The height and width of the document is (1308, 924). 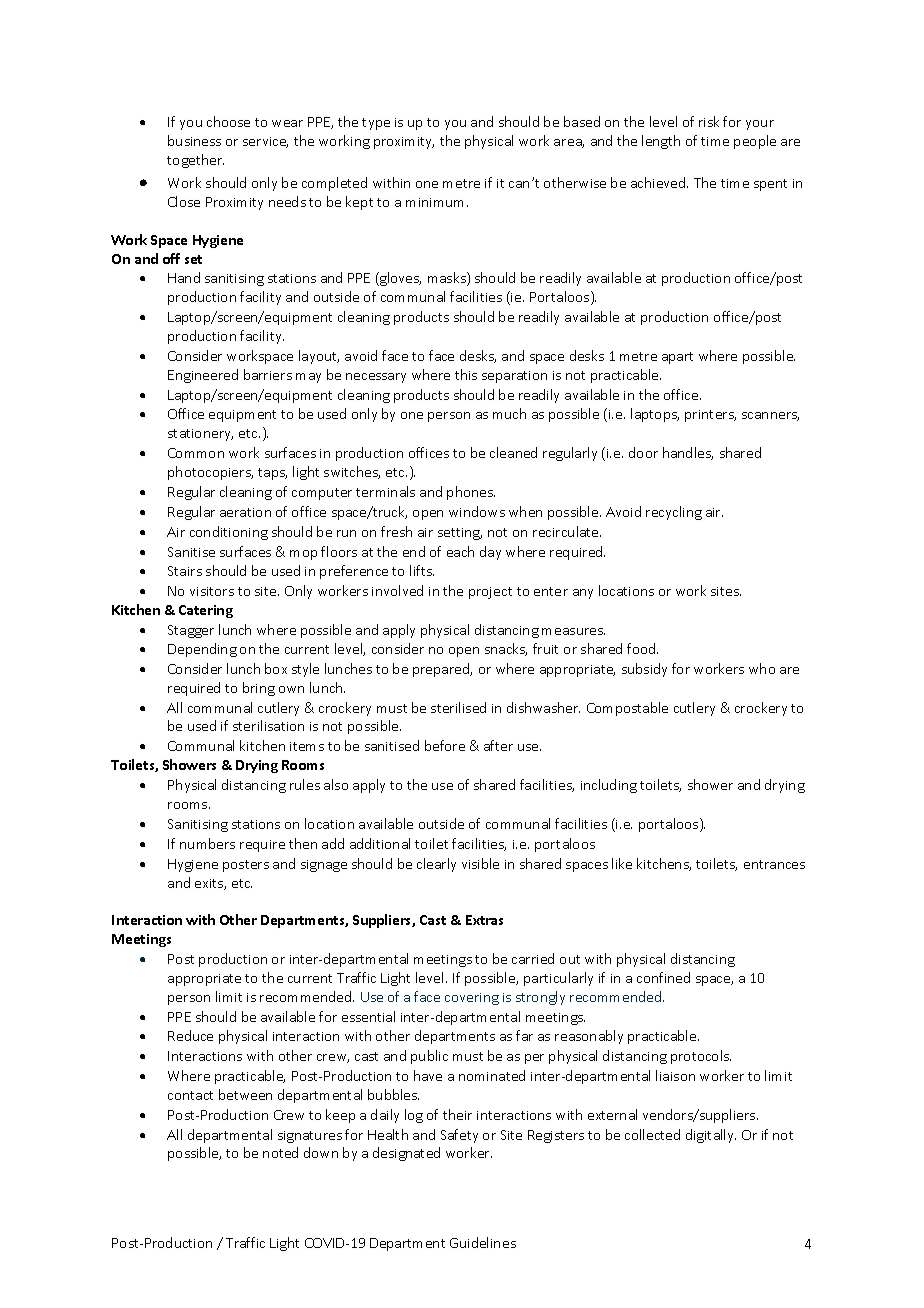 I want to click on risk, so click(x=709, y=121).
